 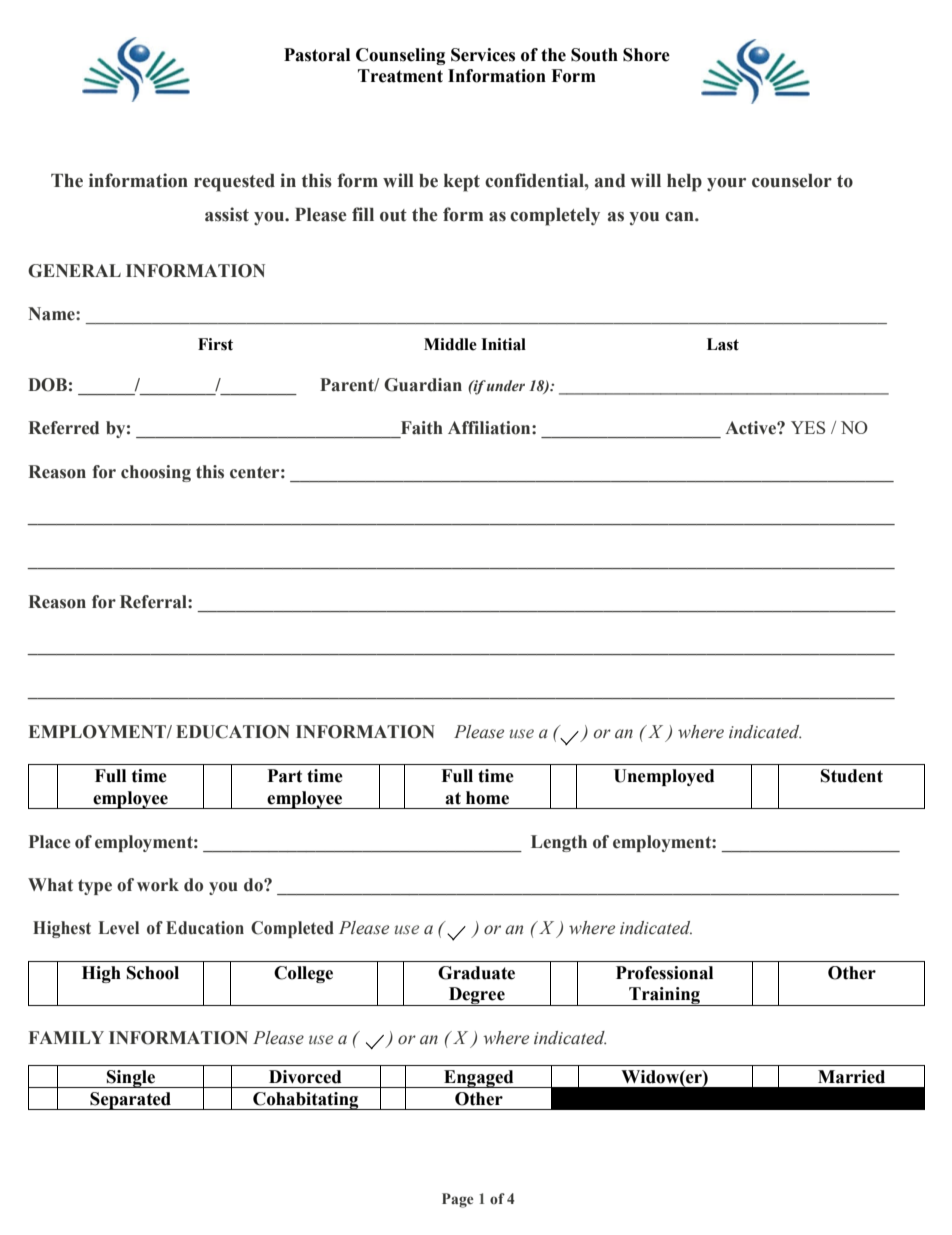 I want to click on Last, so click(x=723, y=344).
